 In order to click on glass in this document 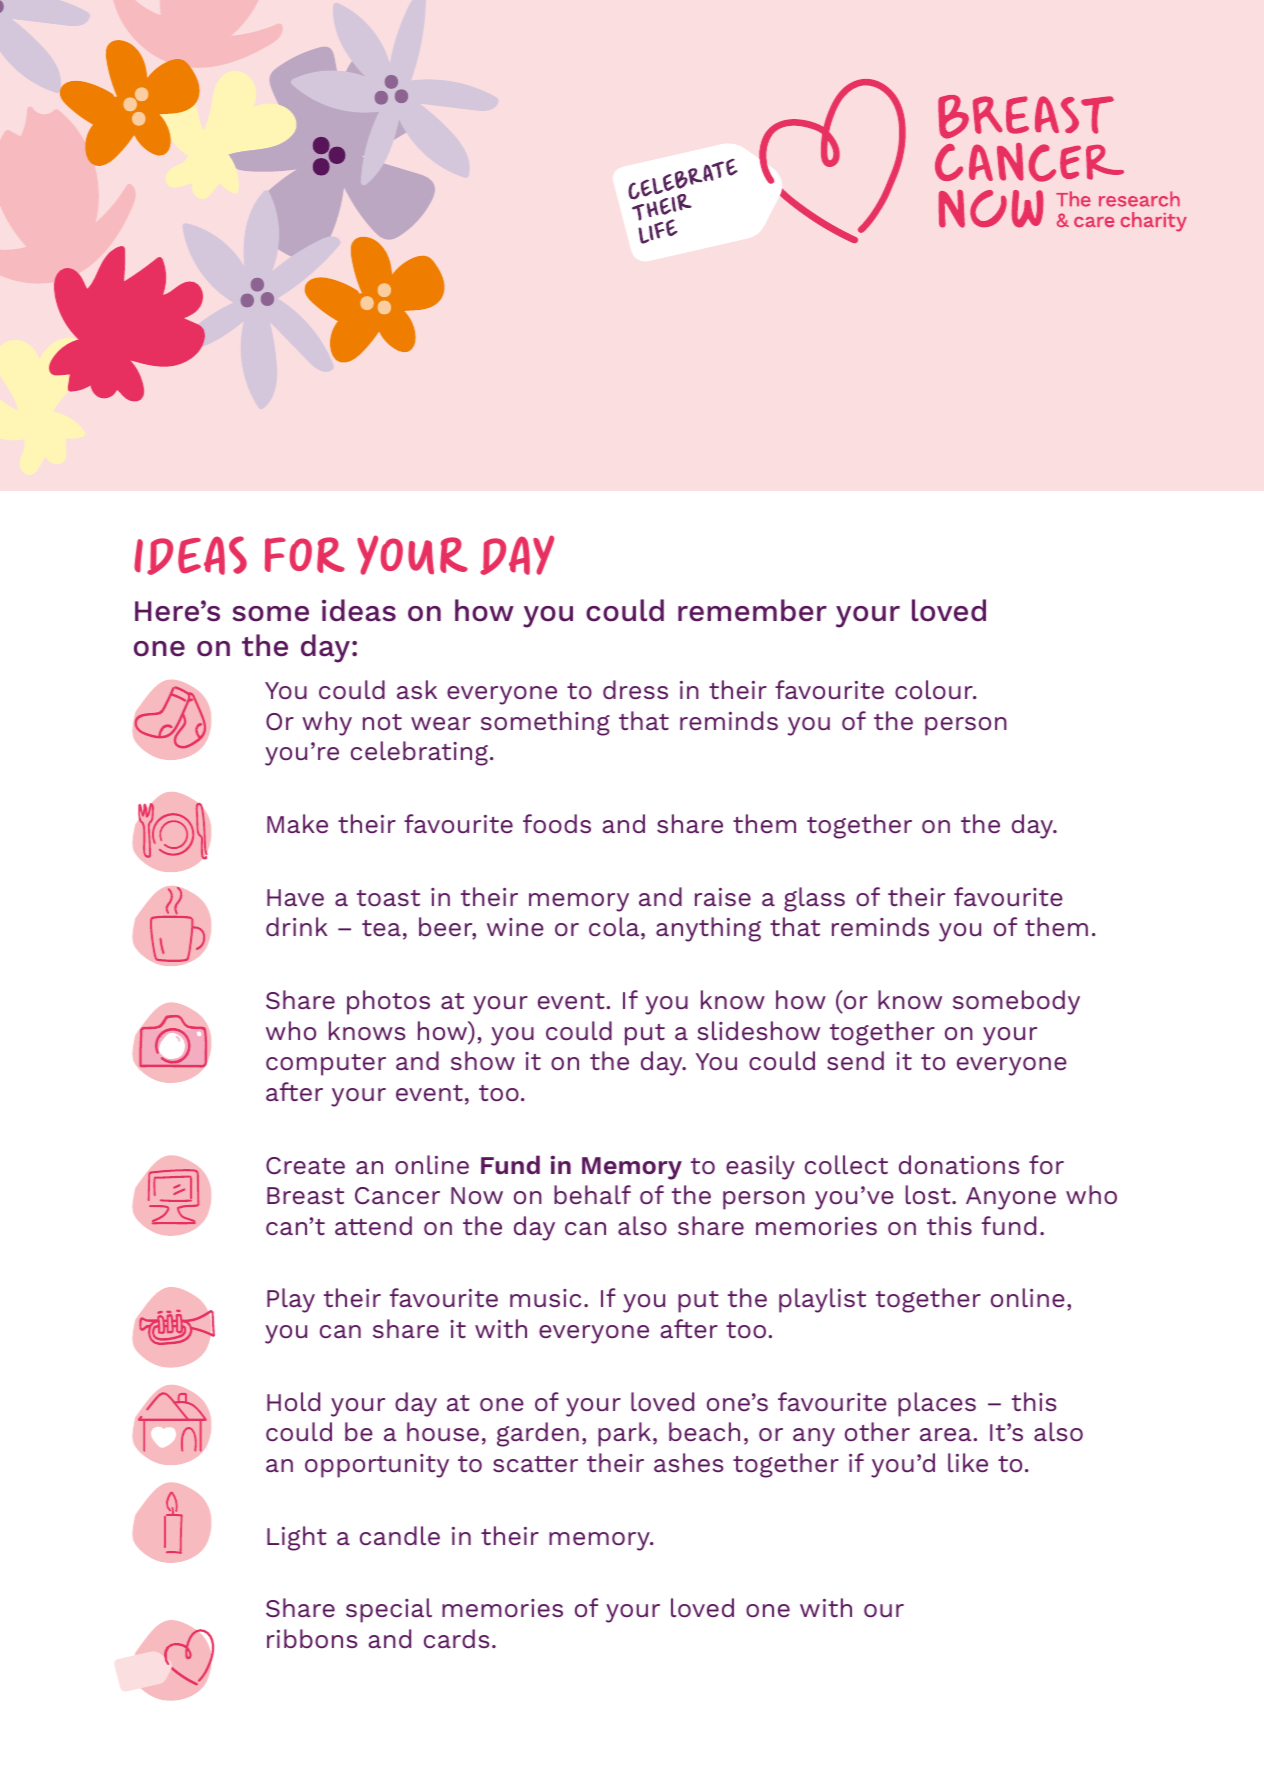, I will do `click(814, 899)`.
